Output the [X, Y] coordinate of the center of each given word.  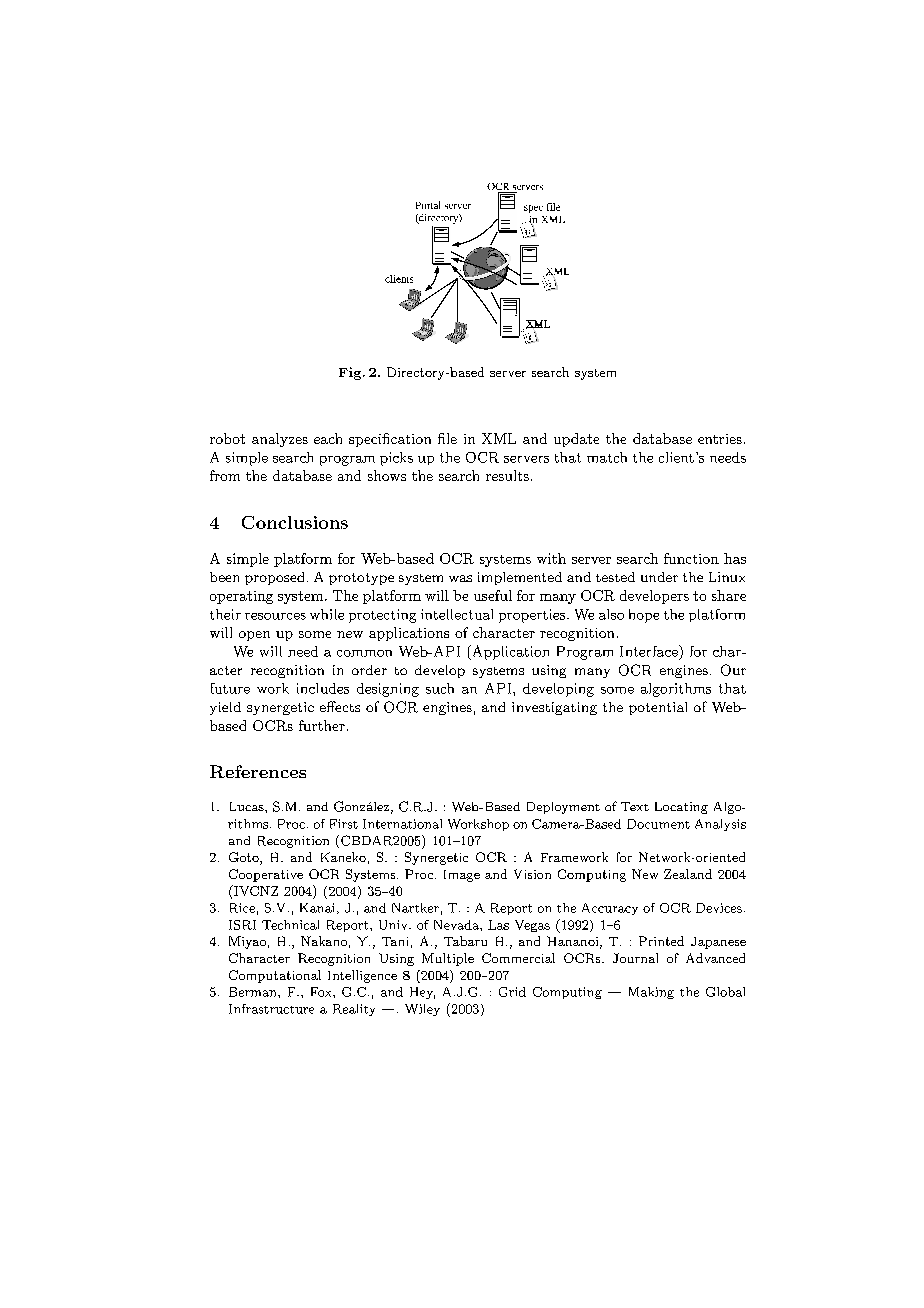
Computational [275, 976]
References [258, 771]
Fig [351, 373]
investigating [554, 708]
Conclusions [295, 522]
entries [720, 439]
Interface [650, 651]
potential [658, 708]
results [507, 475]
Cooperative [266, 875]
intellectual [457, 614]
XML [499, 438]
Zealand [688, 874]
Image [462, 876]
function [691, 558]
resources [275, 616]
